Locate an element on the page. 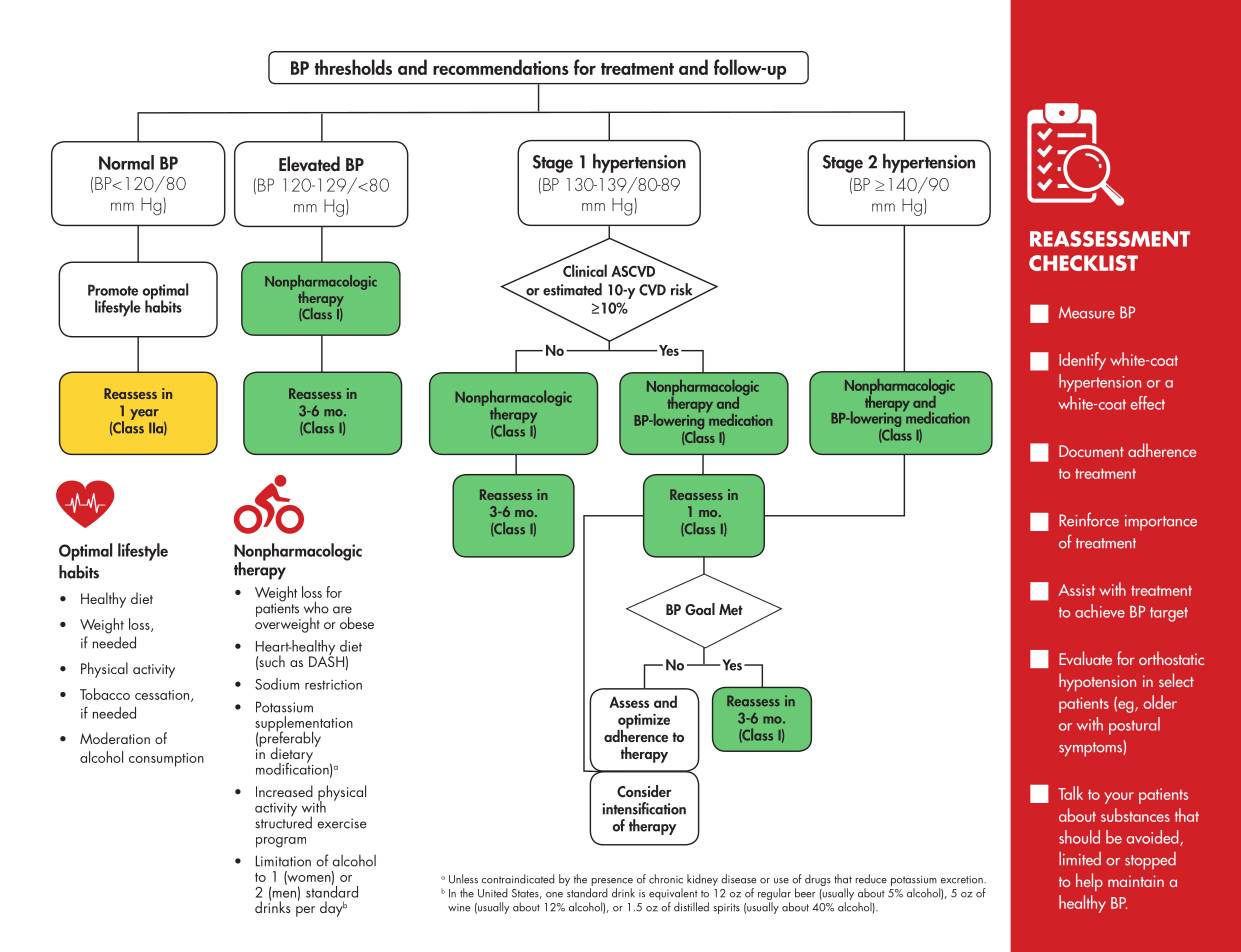 The width and height of the image is (1241, 952). Identify is located at coordinates (1082, 361).
